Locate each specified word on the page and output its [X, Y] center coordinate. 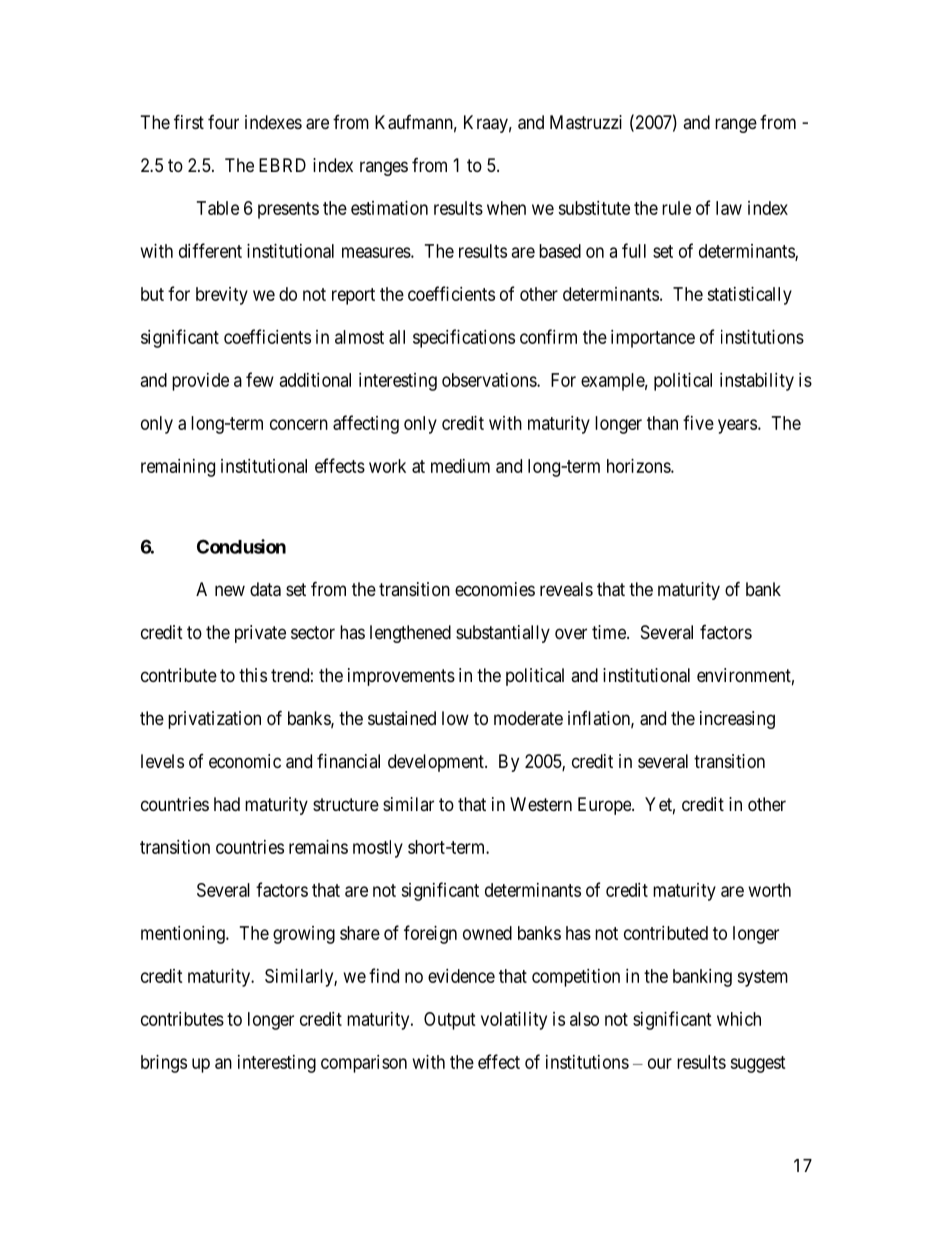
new [230, 590]
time [610, 632]
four [223, 122]
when [506, 208]
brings [164, 1064]
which [739, 1019]
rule [676, 208]
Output [450, 1021]
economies [495, 589]
